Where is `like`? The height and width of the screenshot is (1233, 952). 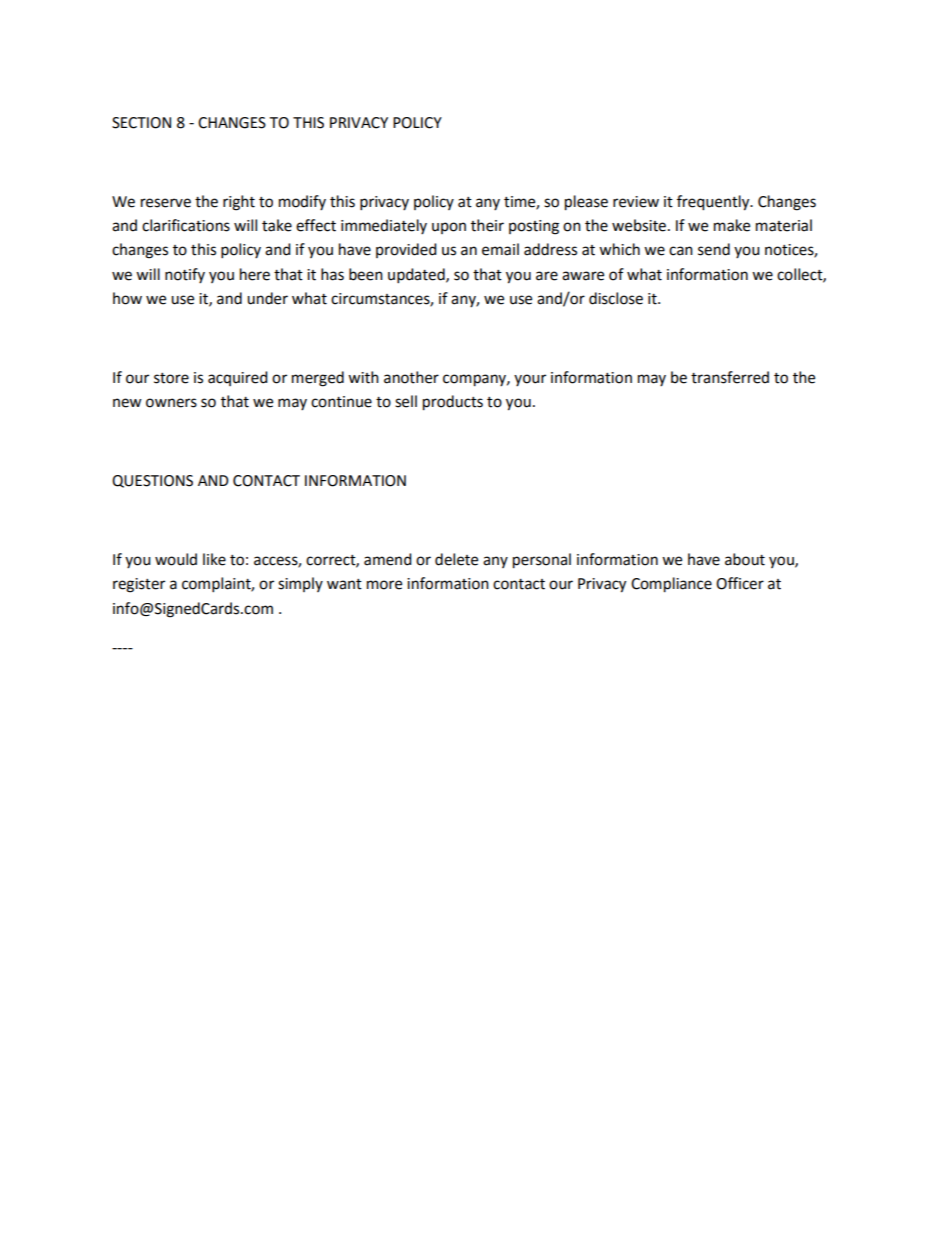 like is located at coordinates (214, 559).
